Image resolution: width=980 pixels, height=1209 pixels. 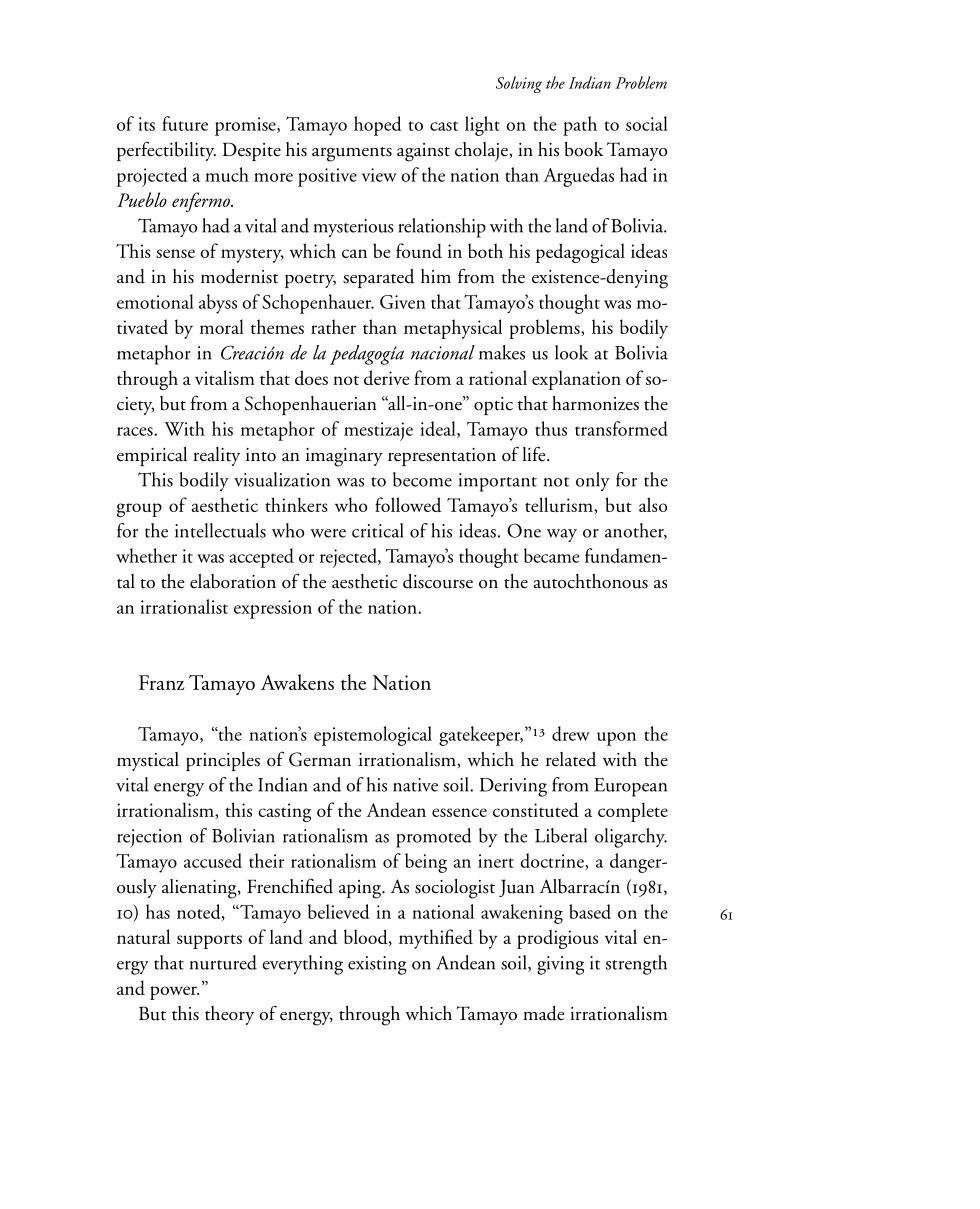 What do you see at coordinates (571, 733) in the document?
I see `drew` at bounding box center [571, 733].
